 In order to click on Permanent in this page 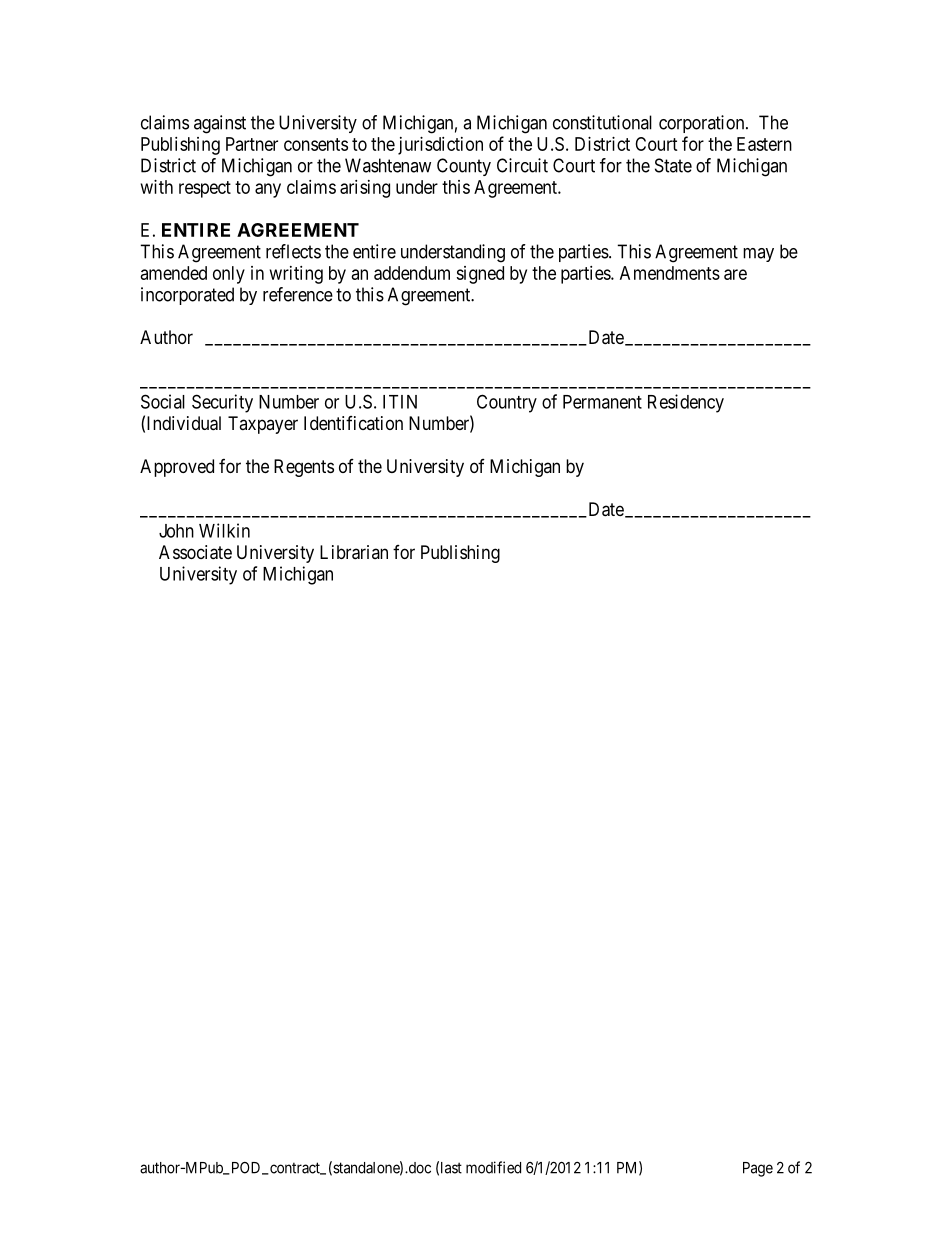, I will do `click(602, 402)`.
